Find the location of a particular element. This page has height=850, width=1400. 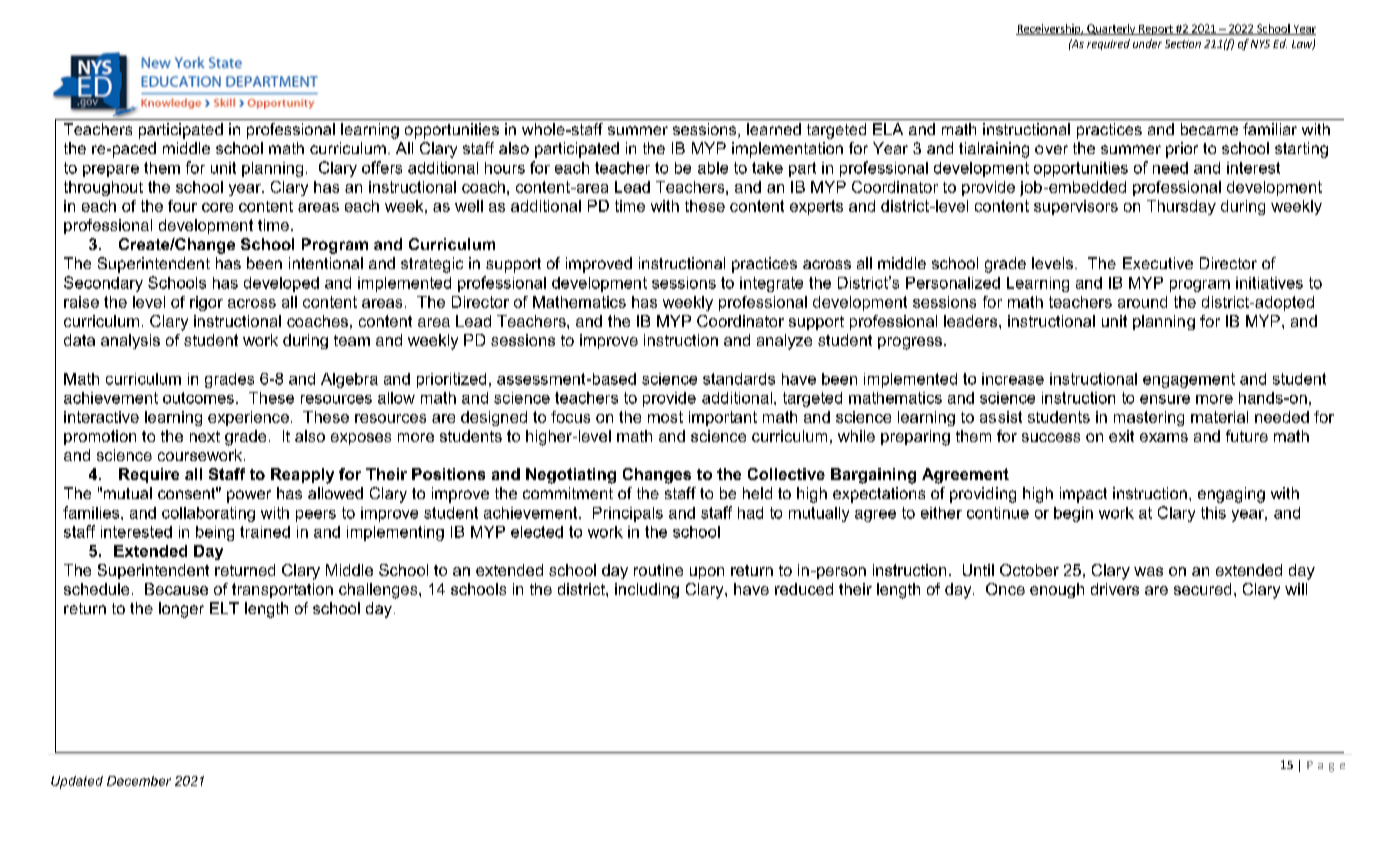

under is located at coordinates (1147, 43).
